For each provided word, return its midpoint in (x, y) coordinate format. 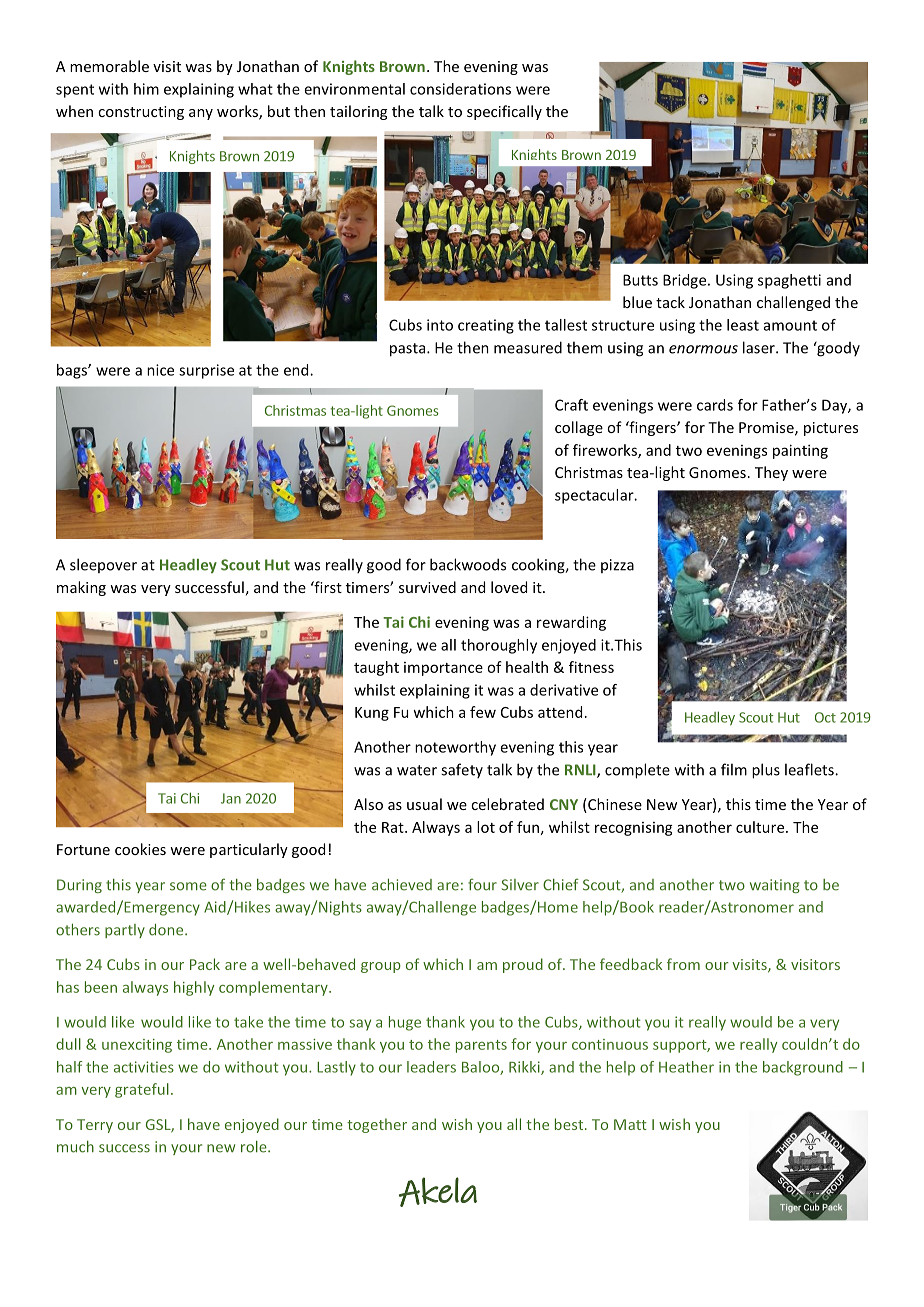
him (146, 89)
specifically (504, 112)
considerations (460, 89)
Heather (686, 1067)
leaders (431, 1067)
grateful (142, 1090)
